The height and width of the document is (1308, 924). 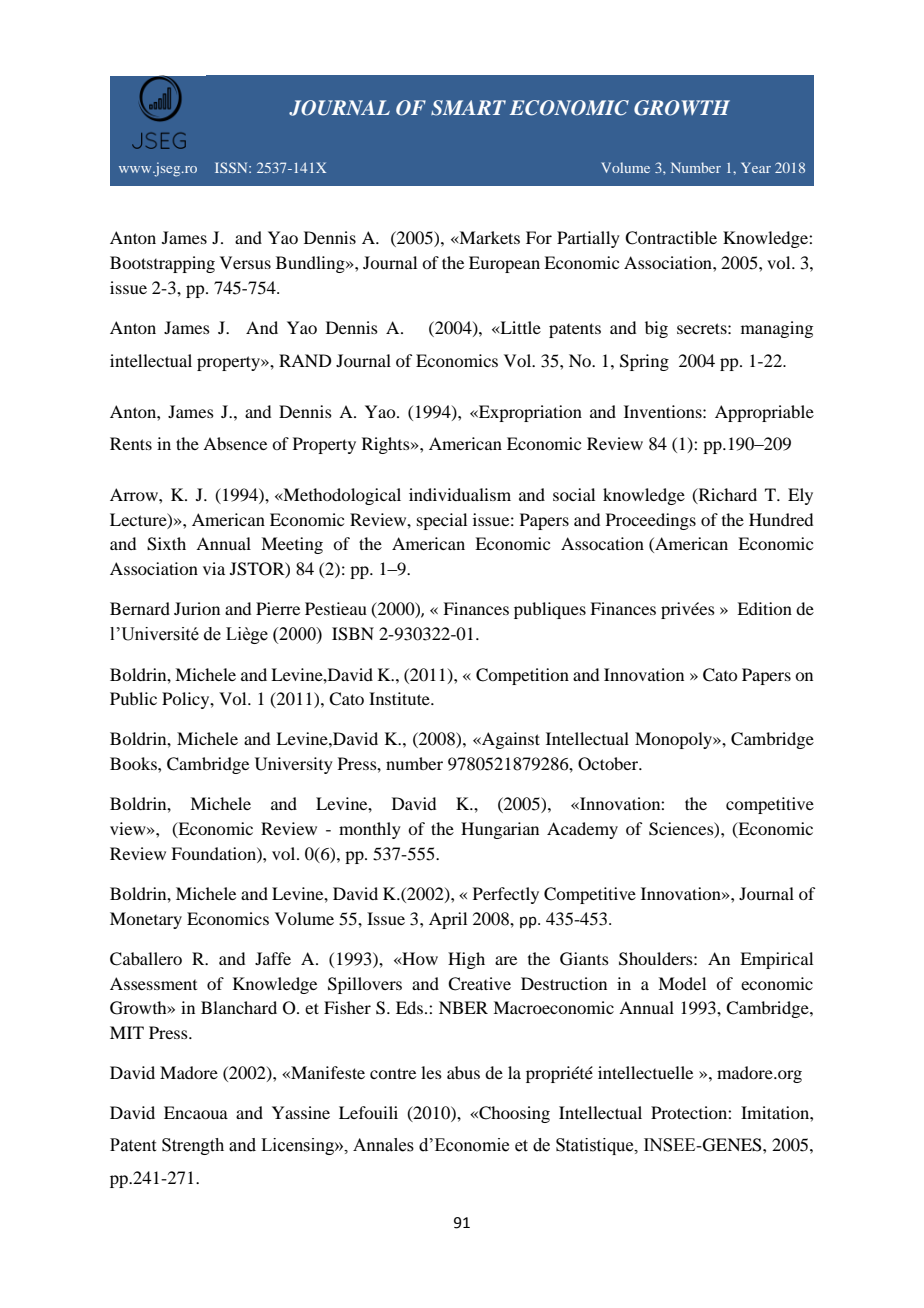 What do you see at coordinates (500, 830) in the document?
I see `Hungarian` at bounding box center [500, 830].
